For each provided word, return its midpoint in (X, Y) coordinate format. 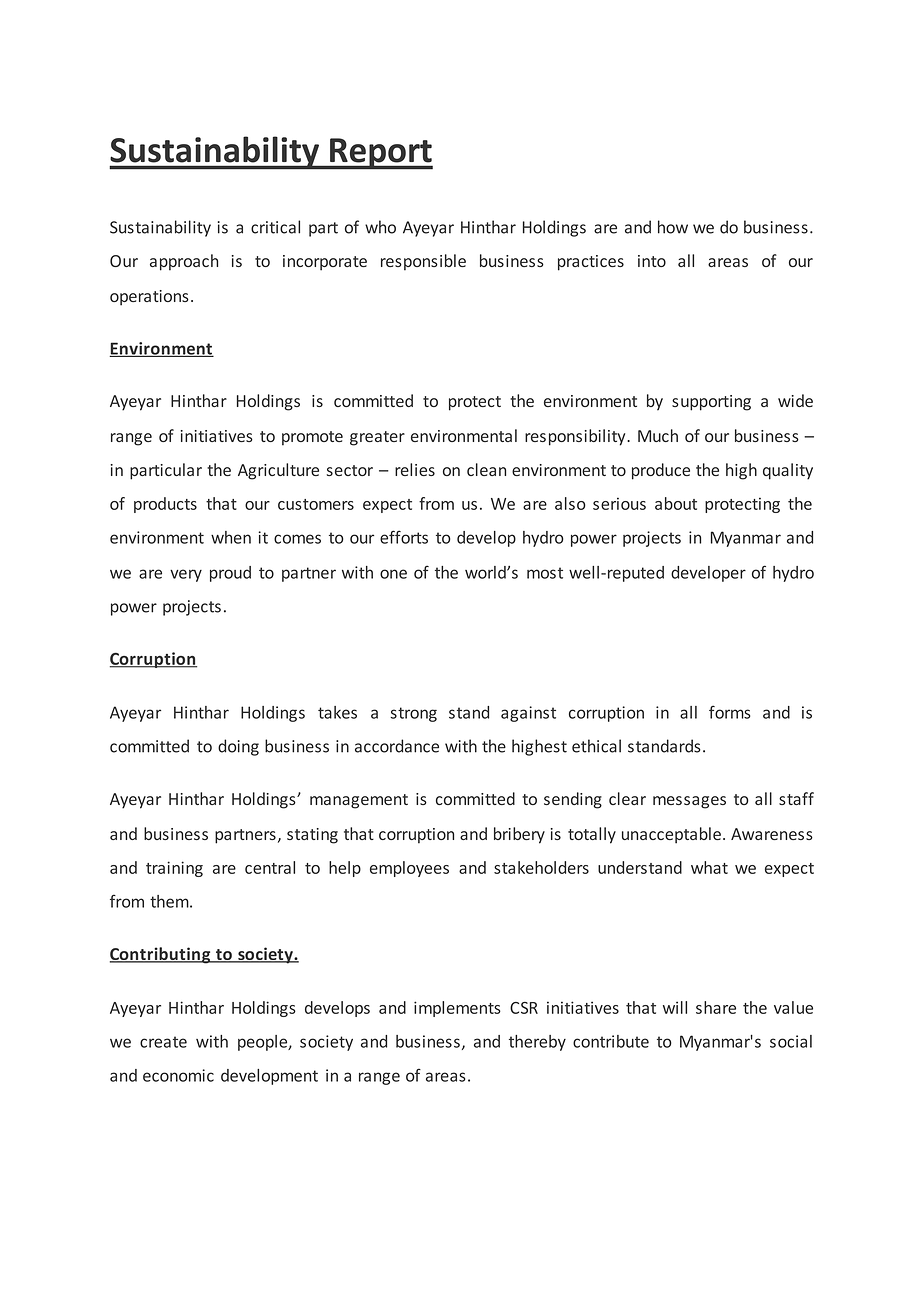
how (673, 227)
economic (178, 1075)
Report (380, 154)
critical (275, 227)
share (716, 1007)
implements (457, 1009)
